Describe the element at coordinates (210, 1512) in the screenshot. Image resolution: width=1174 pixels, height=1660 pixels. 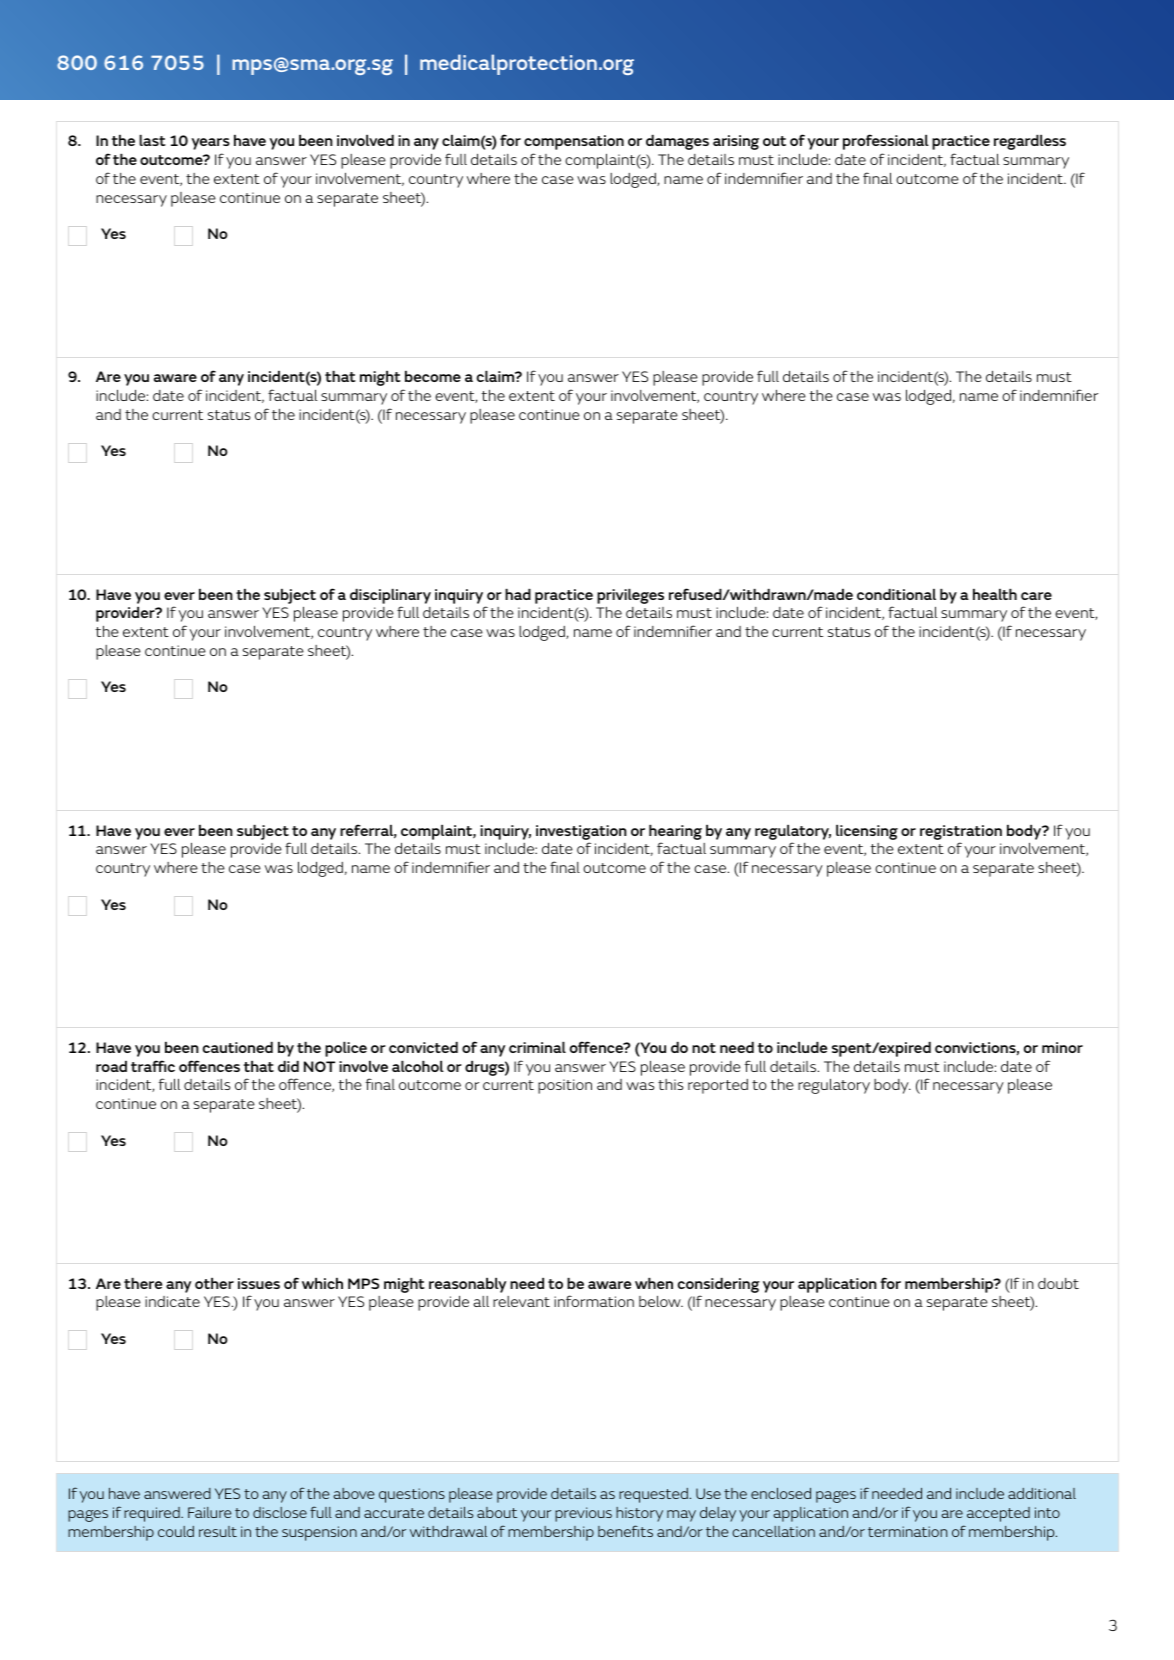
I see `Failure` at that location.
